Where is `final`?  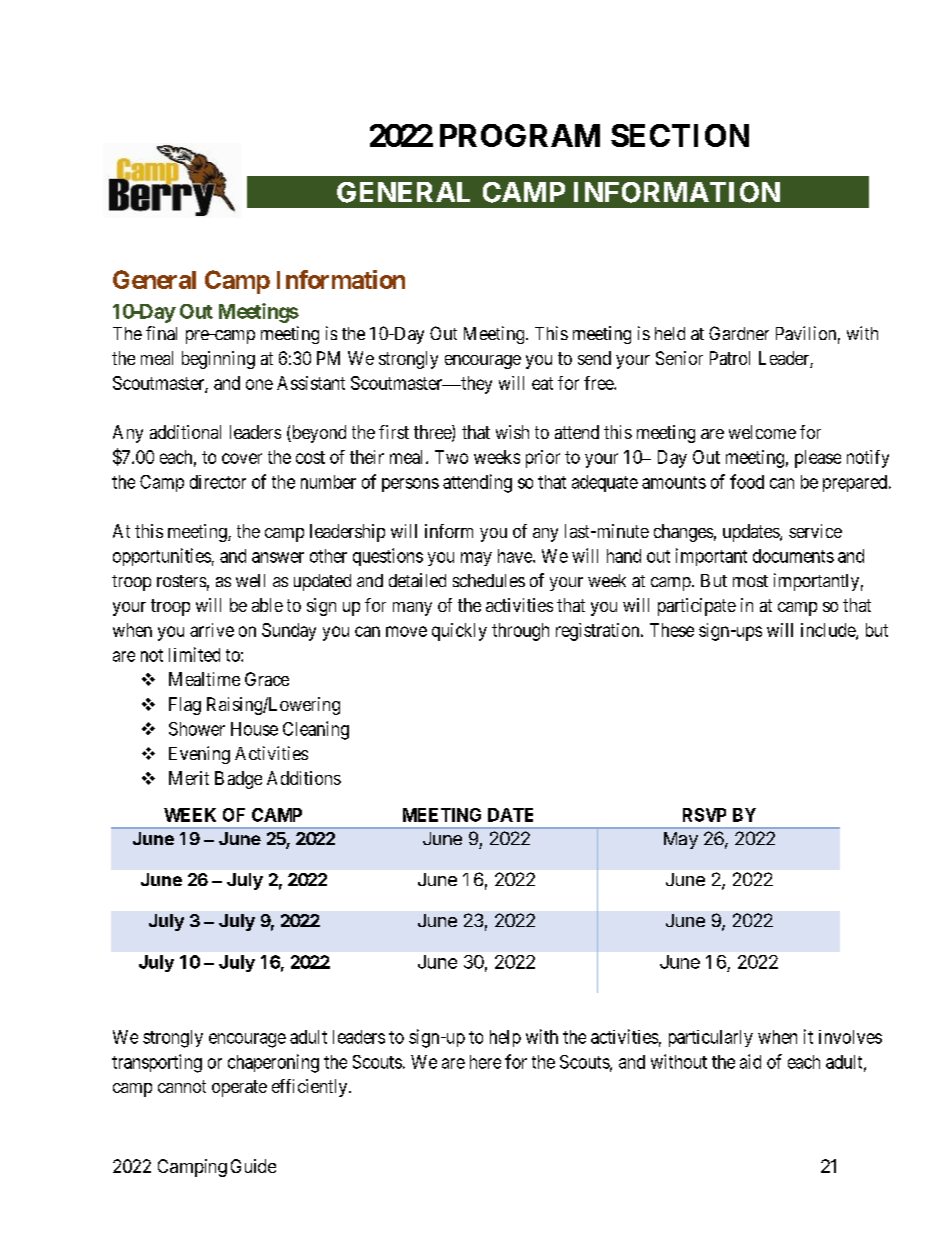
final is located at coordinates (161, 333).
